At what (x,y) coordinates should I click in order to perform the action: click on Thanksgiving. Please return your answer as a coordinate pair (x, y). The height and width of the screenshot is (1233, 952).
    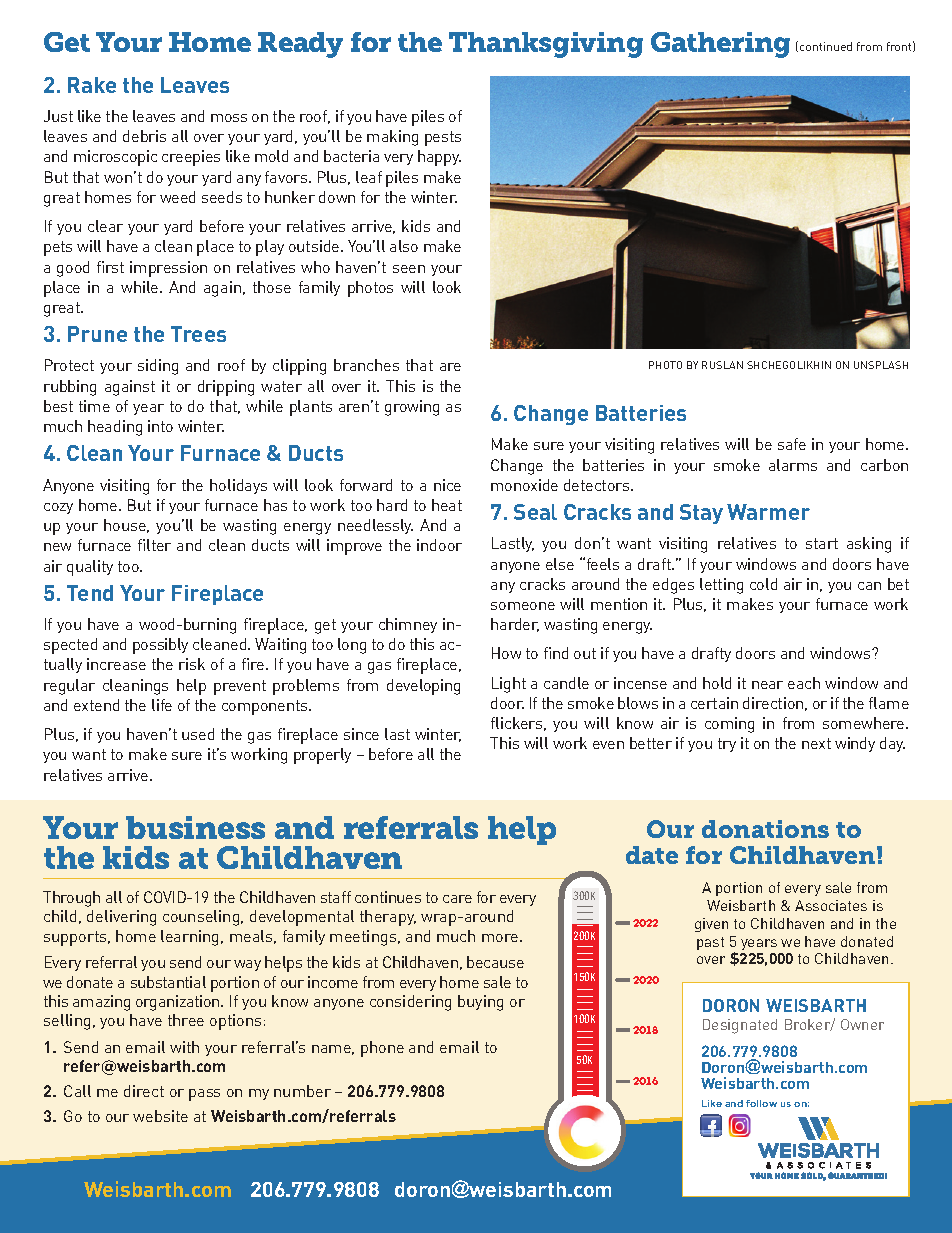
    Looking at the image, I should click on (546, 45).
